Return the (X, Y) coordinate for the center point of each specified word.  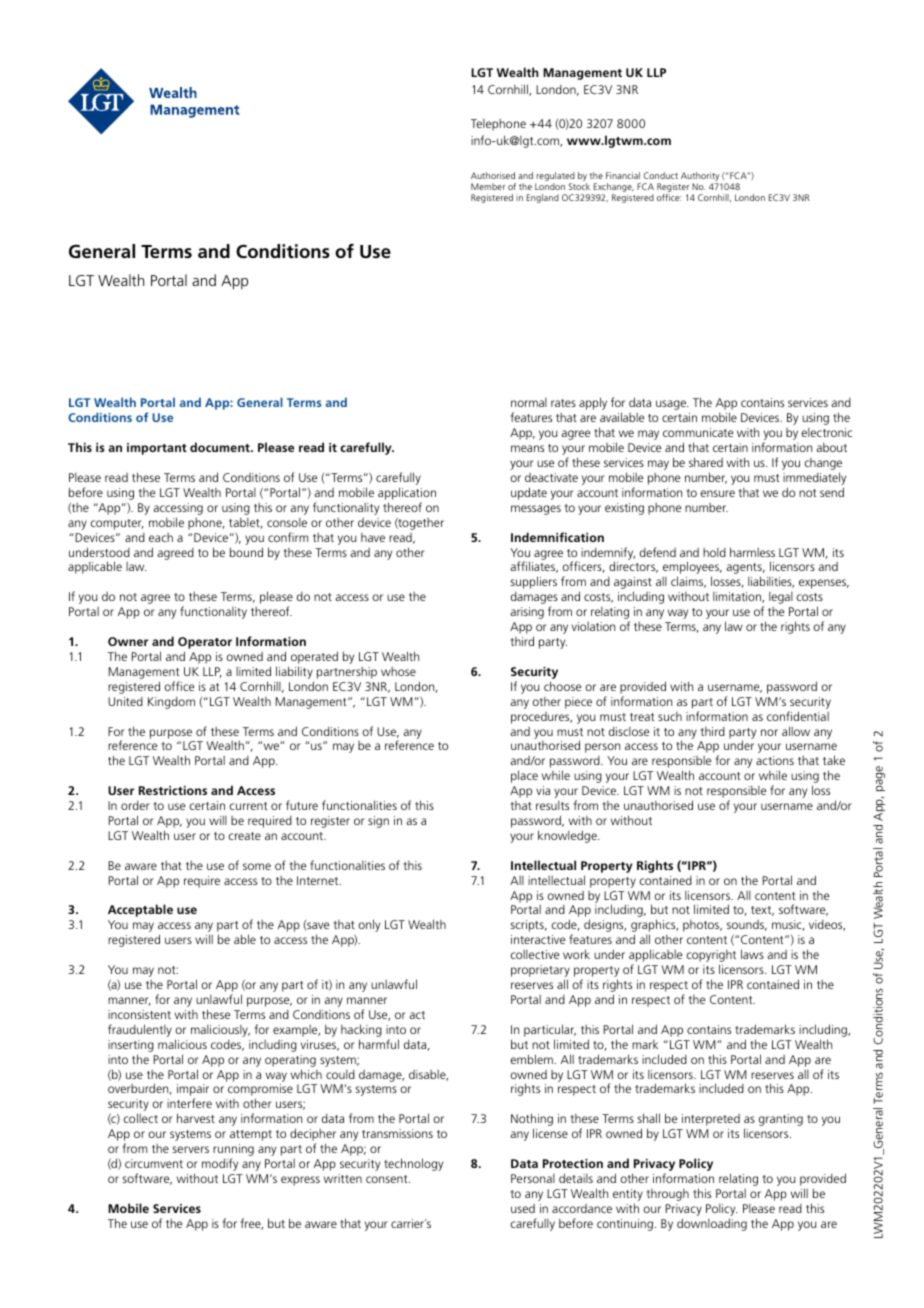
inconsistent (139, 1014)
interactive (538, 939)
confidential (798, 716)
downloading (712, 1224)
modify (220, 1164)
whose (398, 671)
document (221, 447)
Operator (205, 644)
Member (488, 186)
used (523, 1208)
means (527, 448)
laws (752, 954)
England (543, 198)
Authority (701, 178)
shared (706, 462)
